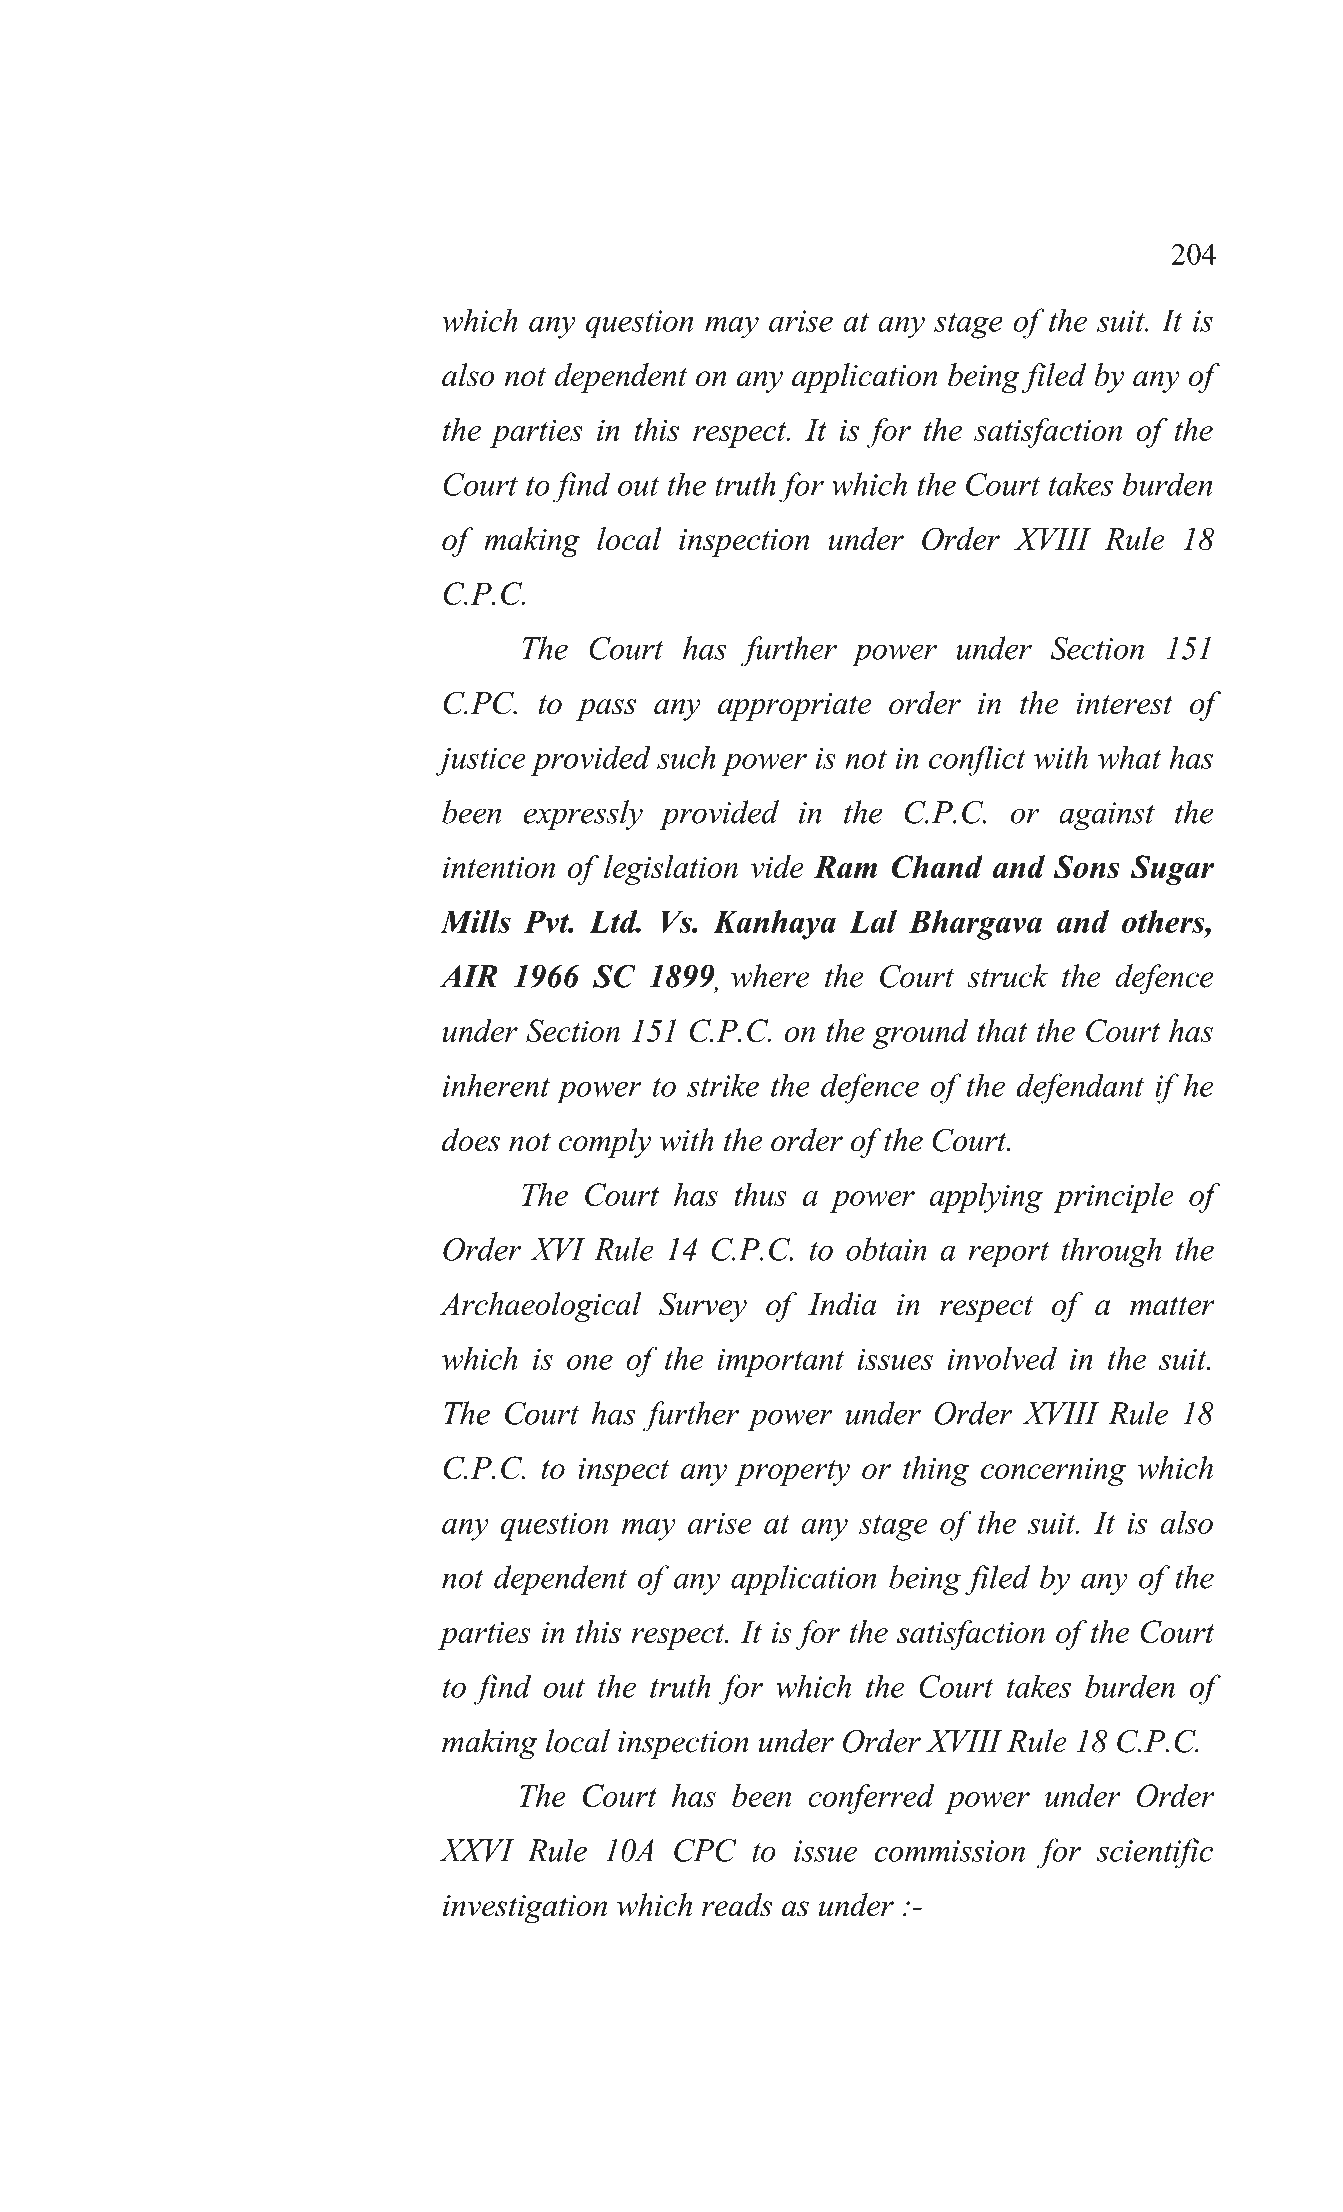 This screenshot has width=1343, height=2212. What do you see at coordinates (496, 1085) in the screenshot?
I see `inherent` at bounding box center [496, 1085].
